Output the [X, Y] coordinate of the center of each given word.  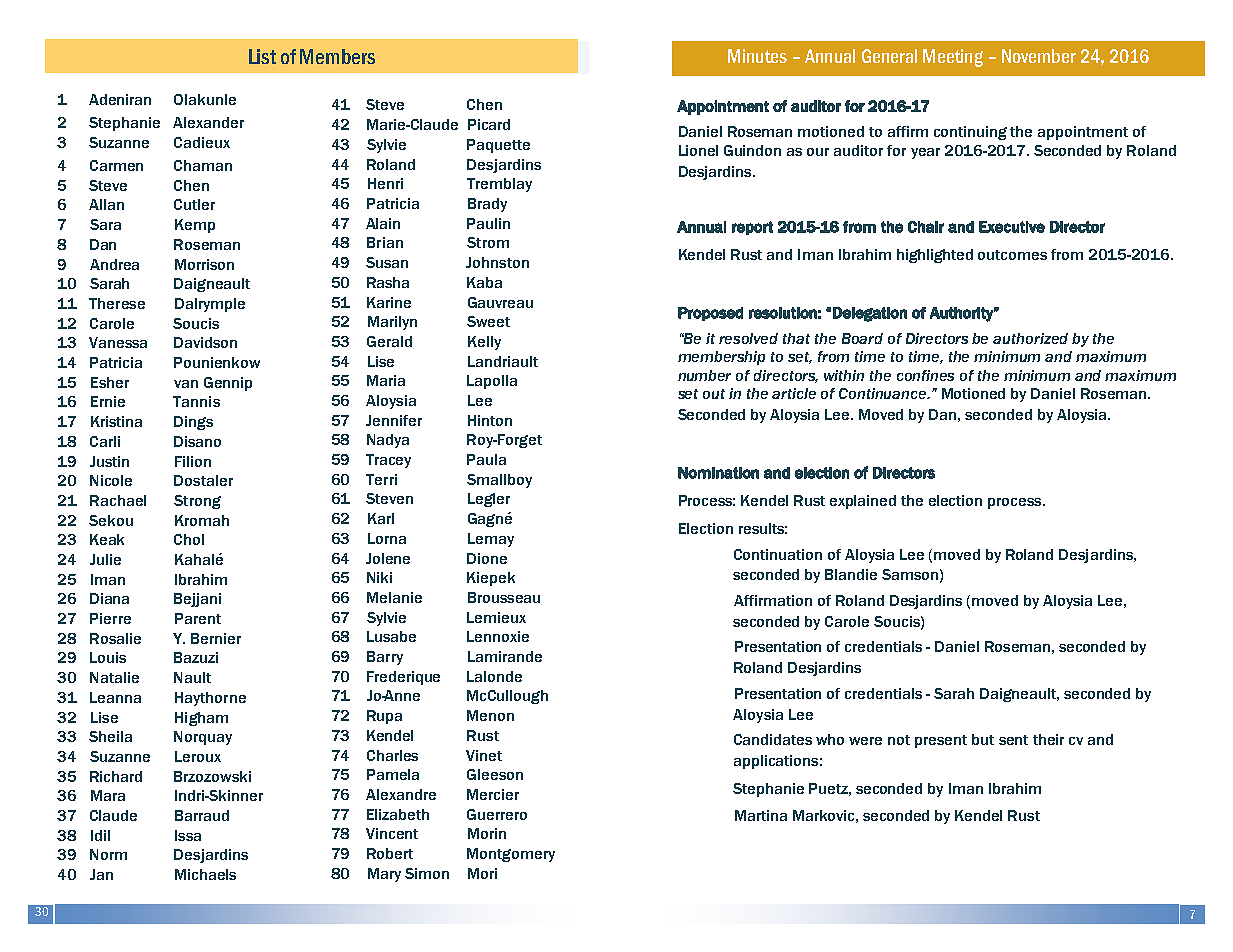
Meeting [953, 58]
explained [863, 502]
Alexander [208, 122]
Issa [188, 835]
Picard [489, 124]
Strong [197, 502]
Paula [486, 459]
